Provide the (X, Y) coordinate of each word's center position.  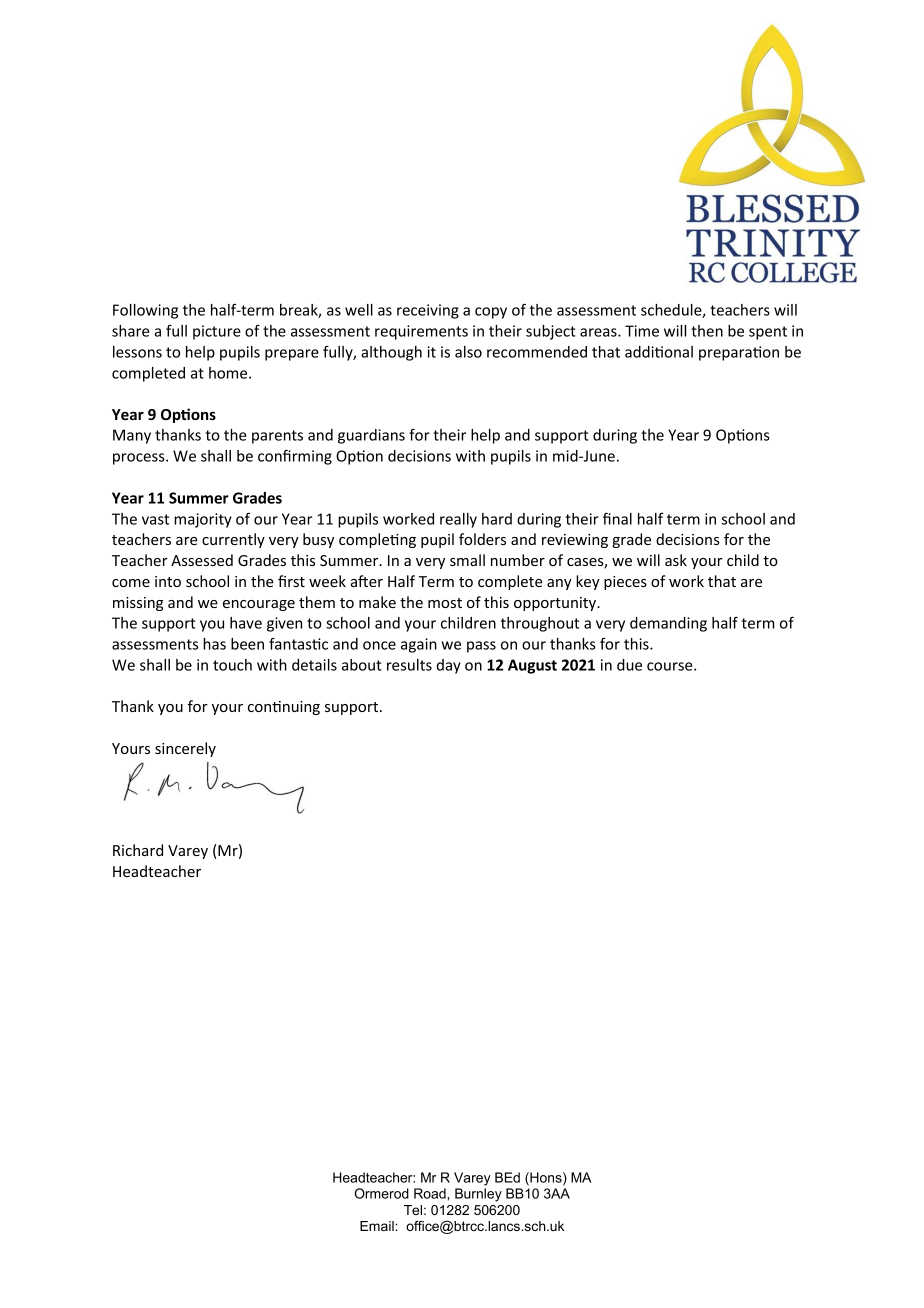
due (629, 665)
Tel (413, 1210)
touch (232, 665)
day (449, 666)
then (707, 331)
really (458, 520)
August (532, 666)
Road (431, 1193)
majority (203, 520)
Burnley (478, 1195)
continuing (284, 708)
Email (378, 1226)
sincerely (185, 749)
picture (217, 332)
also (468, 352)
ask (676, 560)
